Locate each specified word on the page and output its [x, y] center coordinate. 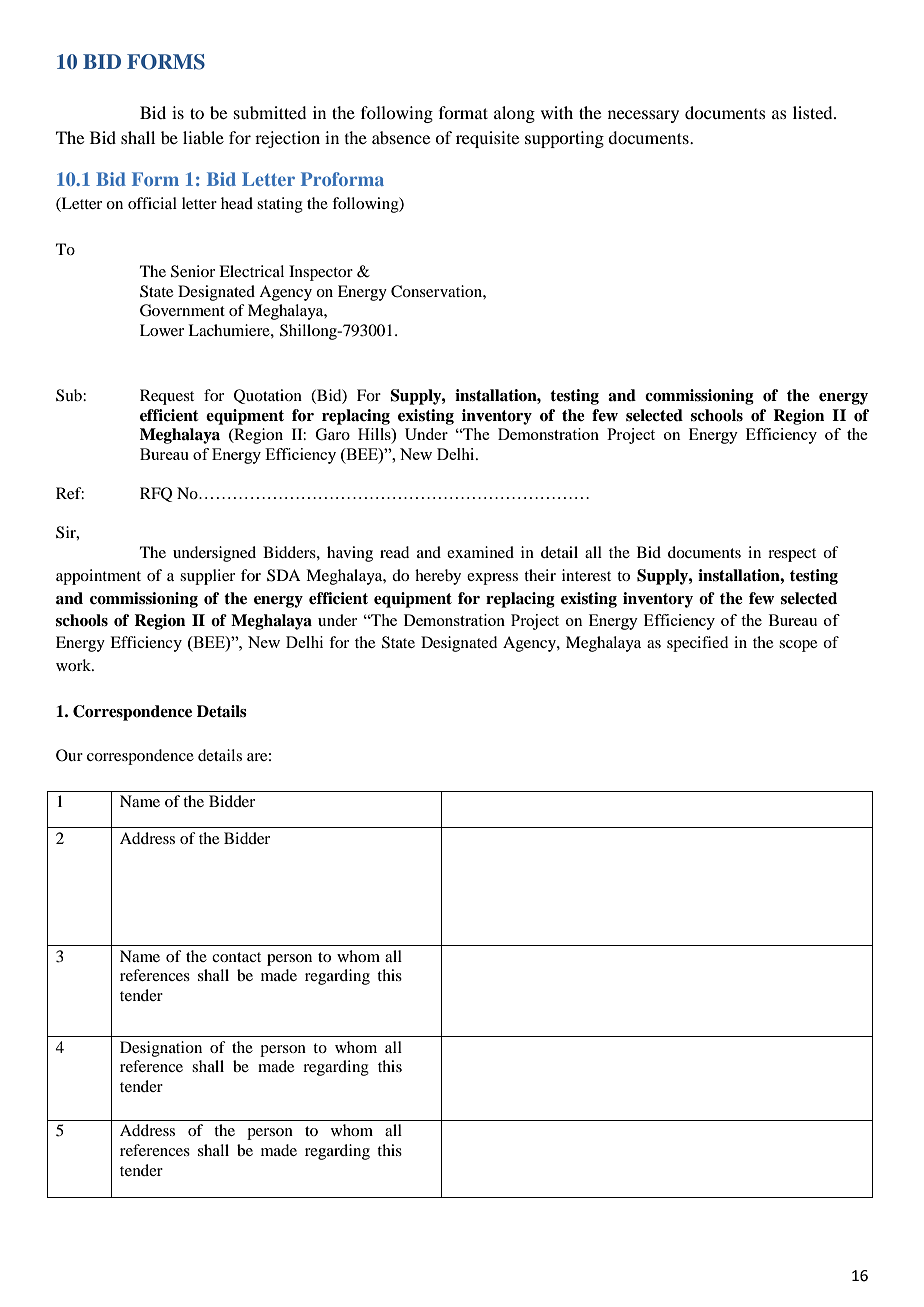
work [75, 665]
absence [401, 137]
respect [792, 555]
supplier [207, 577]
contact [236, 957]
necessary [643, 116]
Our [69, 755]
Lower [162, 330]
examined [480, 552]
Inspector [321, 273]
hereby [438, 577]
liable [203, 137]
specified [697, 644]
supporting [564, 139]
